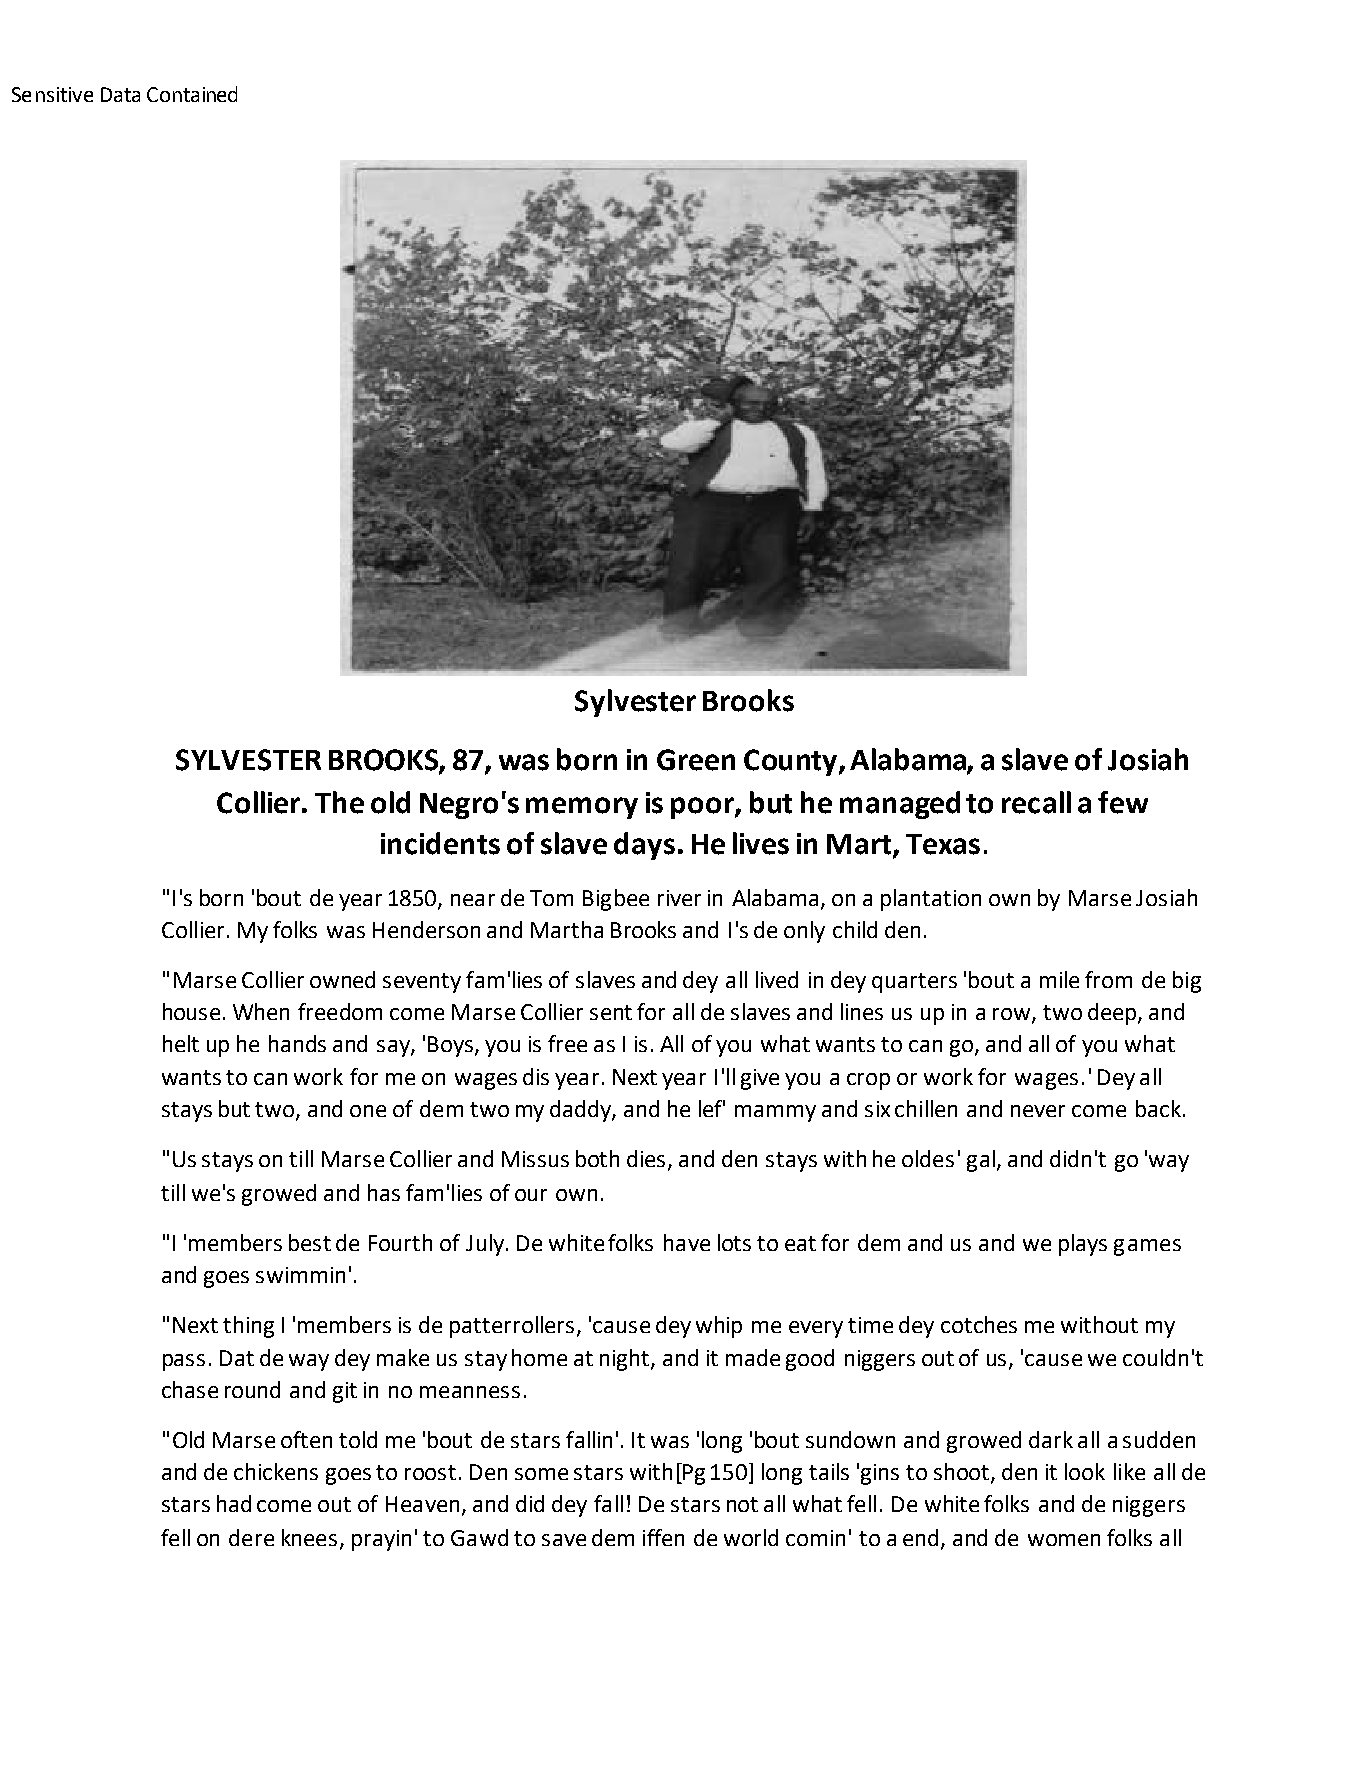 This image has height=1770, width=1367. I want to click on Sensitive, so click(52, 94).
